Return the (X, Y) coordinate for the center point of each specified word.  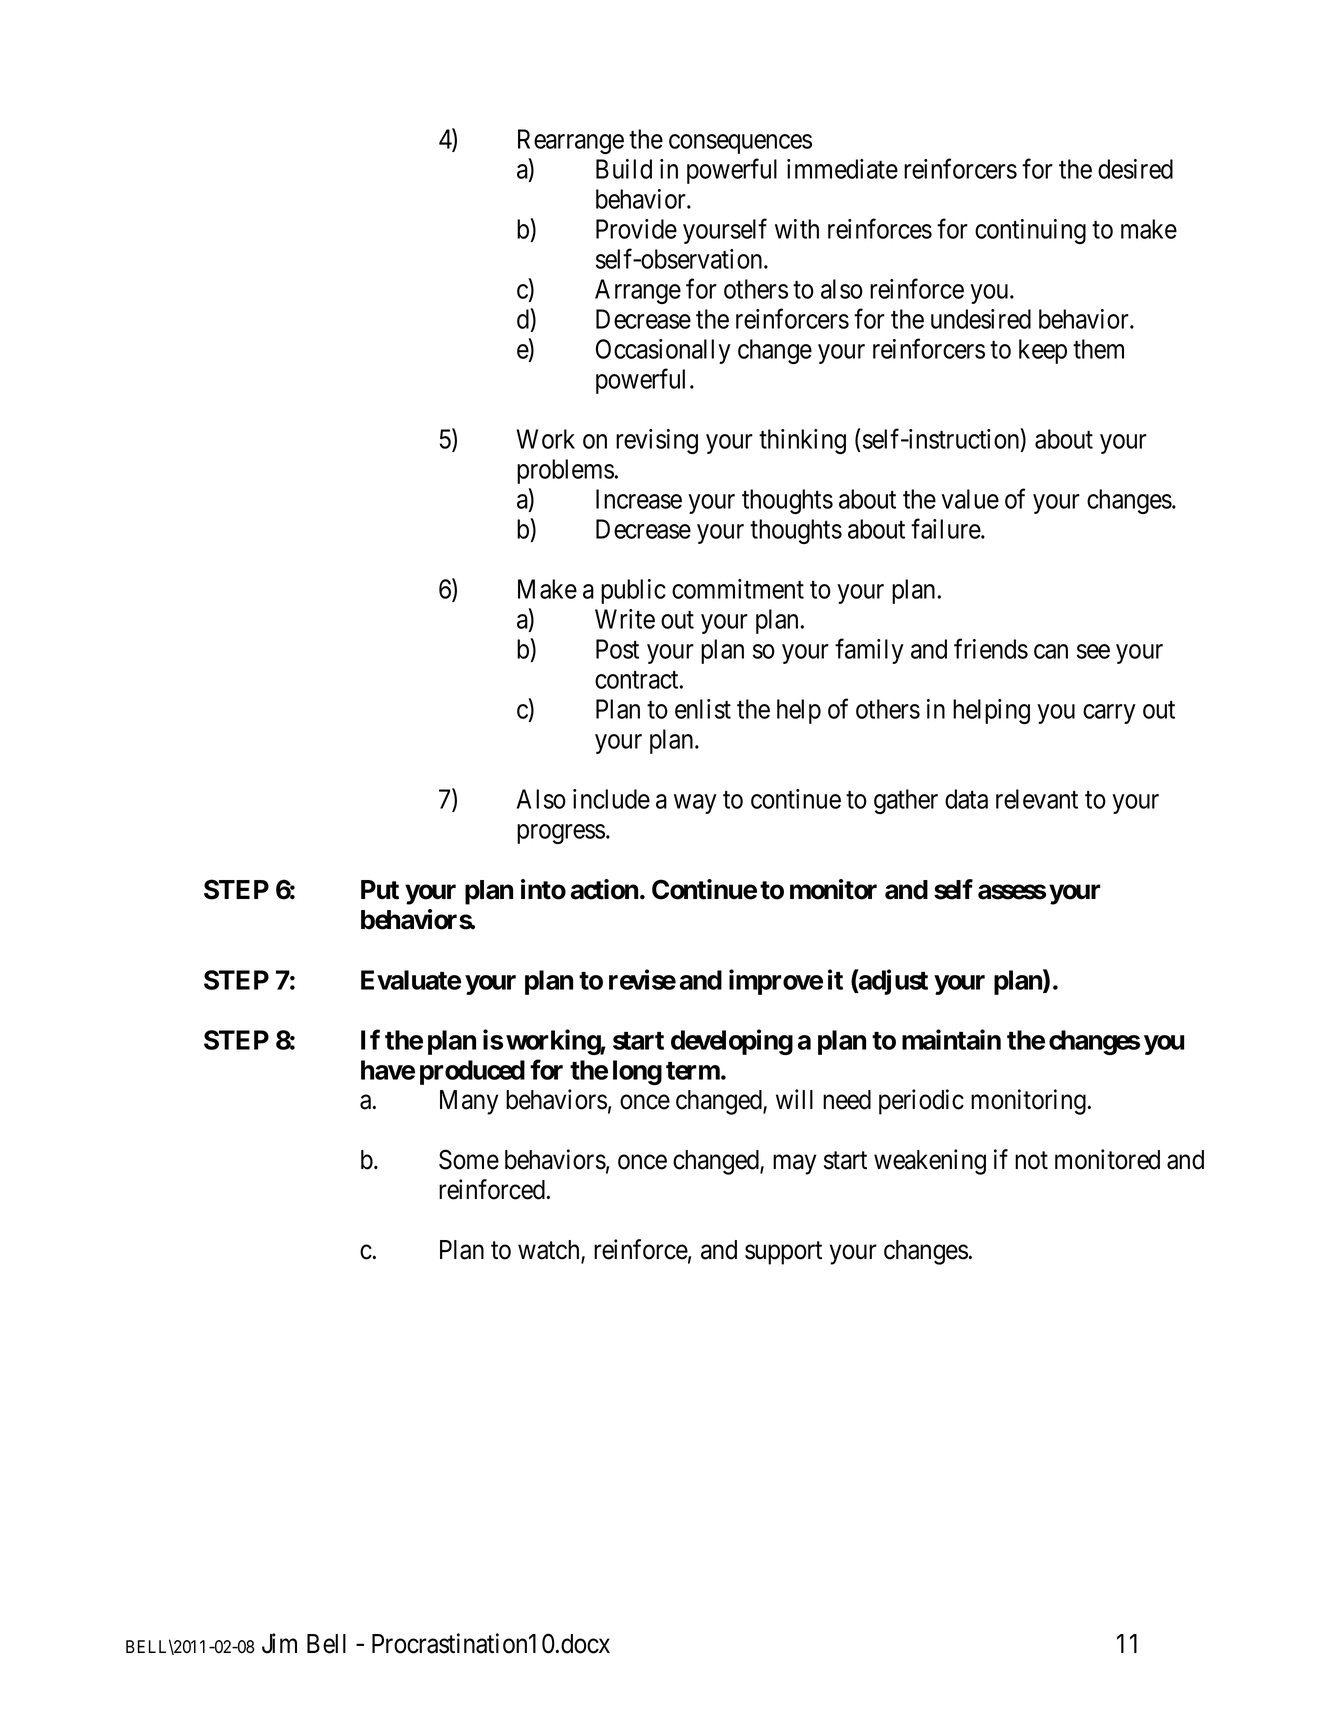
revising (657, 441)
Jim (279, 1643)
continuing (1030, 231)
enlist (703, 709)
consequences (740, 144)
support (783, 1253)
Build (624, 169)
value (970, 499)
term (694, 1071)
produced (472, 1072)
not (1031, 1160)
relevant (1037, 799)
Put (380, 890)
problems (565, 471)
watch (550, 1251)
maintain (951, 1039)
